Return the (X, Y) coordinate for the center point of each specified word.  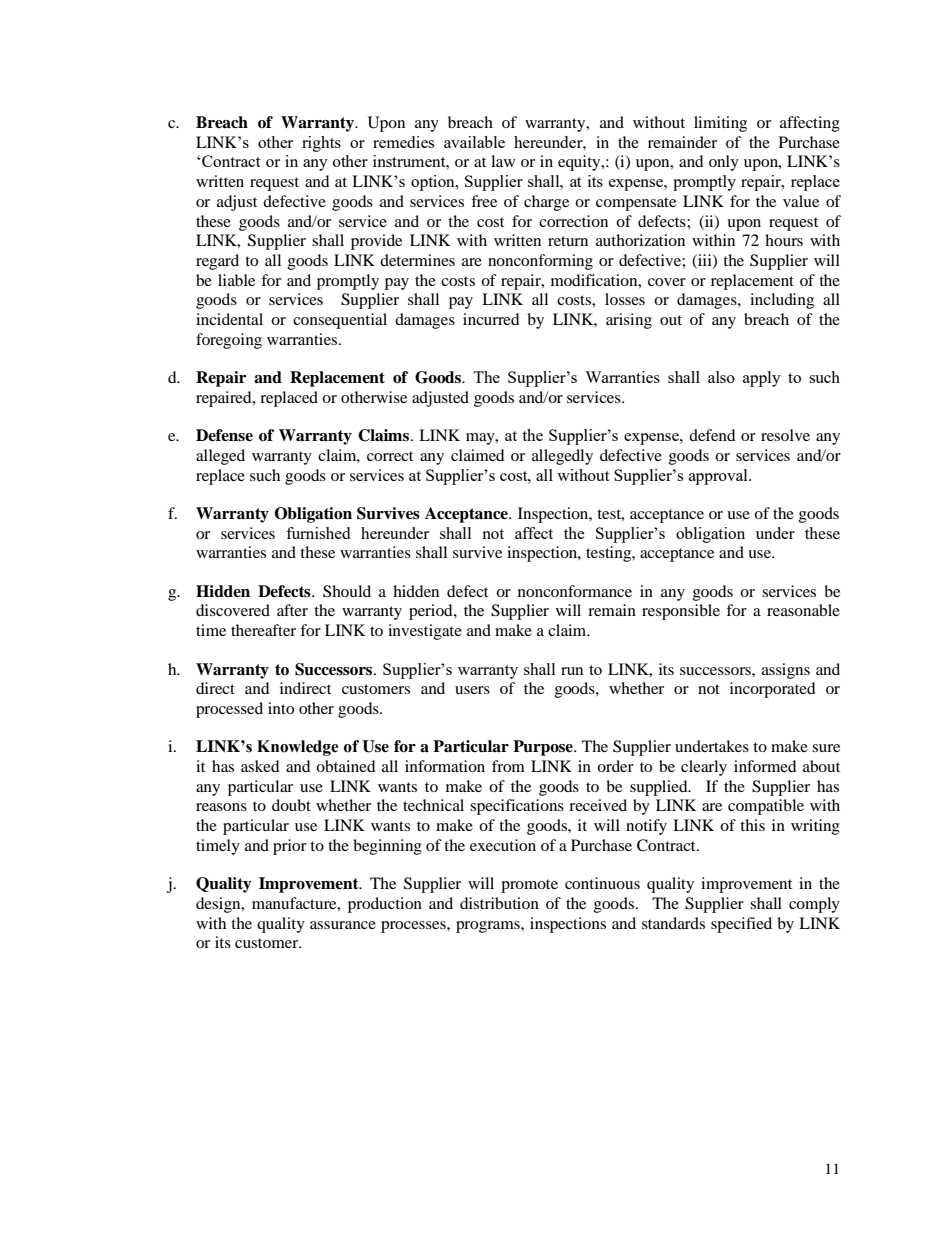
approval (719, 477)
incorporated (773, 690)
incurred (491, 319)
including (782, 301)
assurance (343, 925)
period (432, 612)
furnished (318, 533)
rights (321, 144)
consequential (340, 321)
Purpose (544, 748)
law (503, 161)
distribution (499, 903)
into (281, 708)
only (724, 163)
